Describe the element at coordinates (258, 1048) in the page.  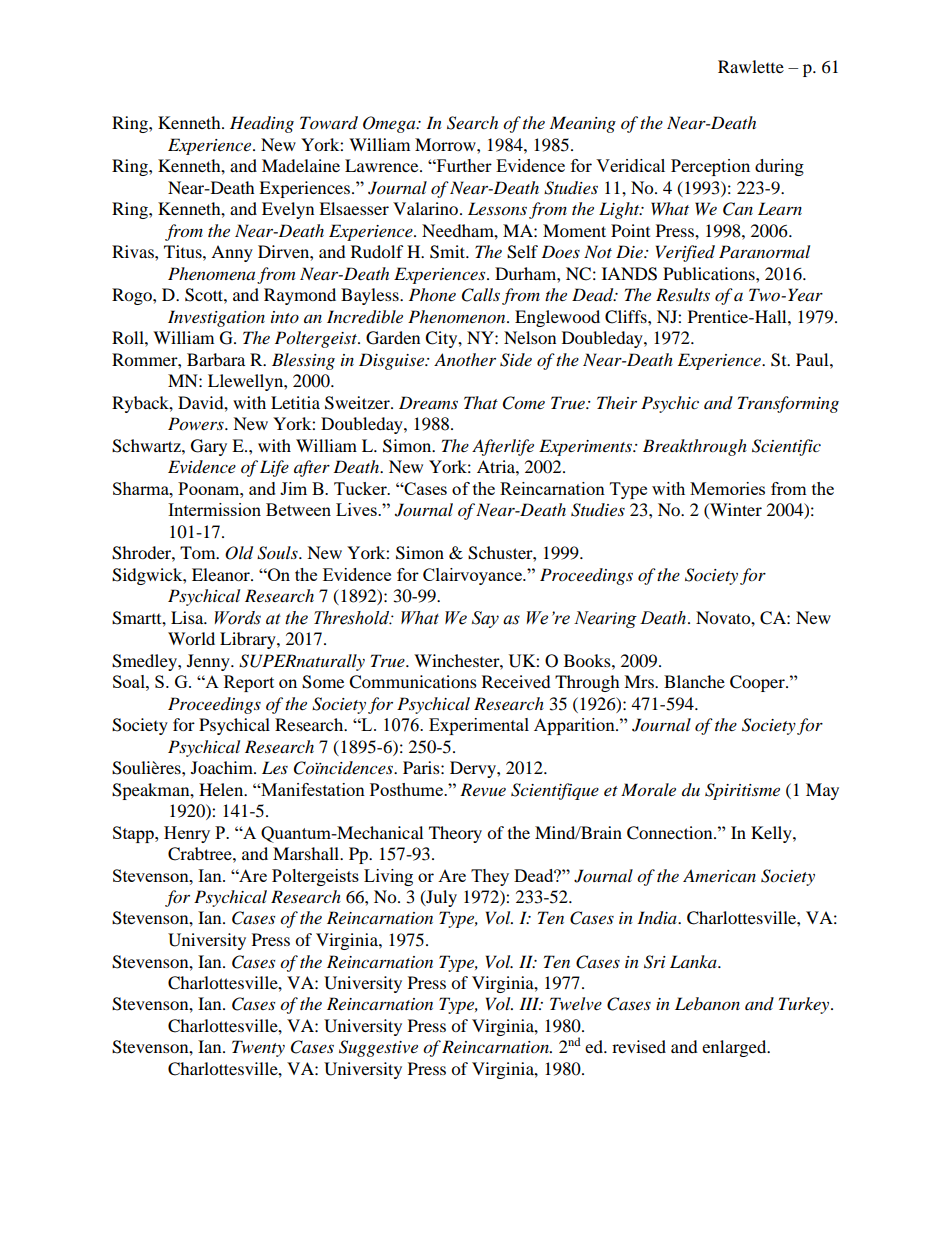
I see `Twenty` at that location.
